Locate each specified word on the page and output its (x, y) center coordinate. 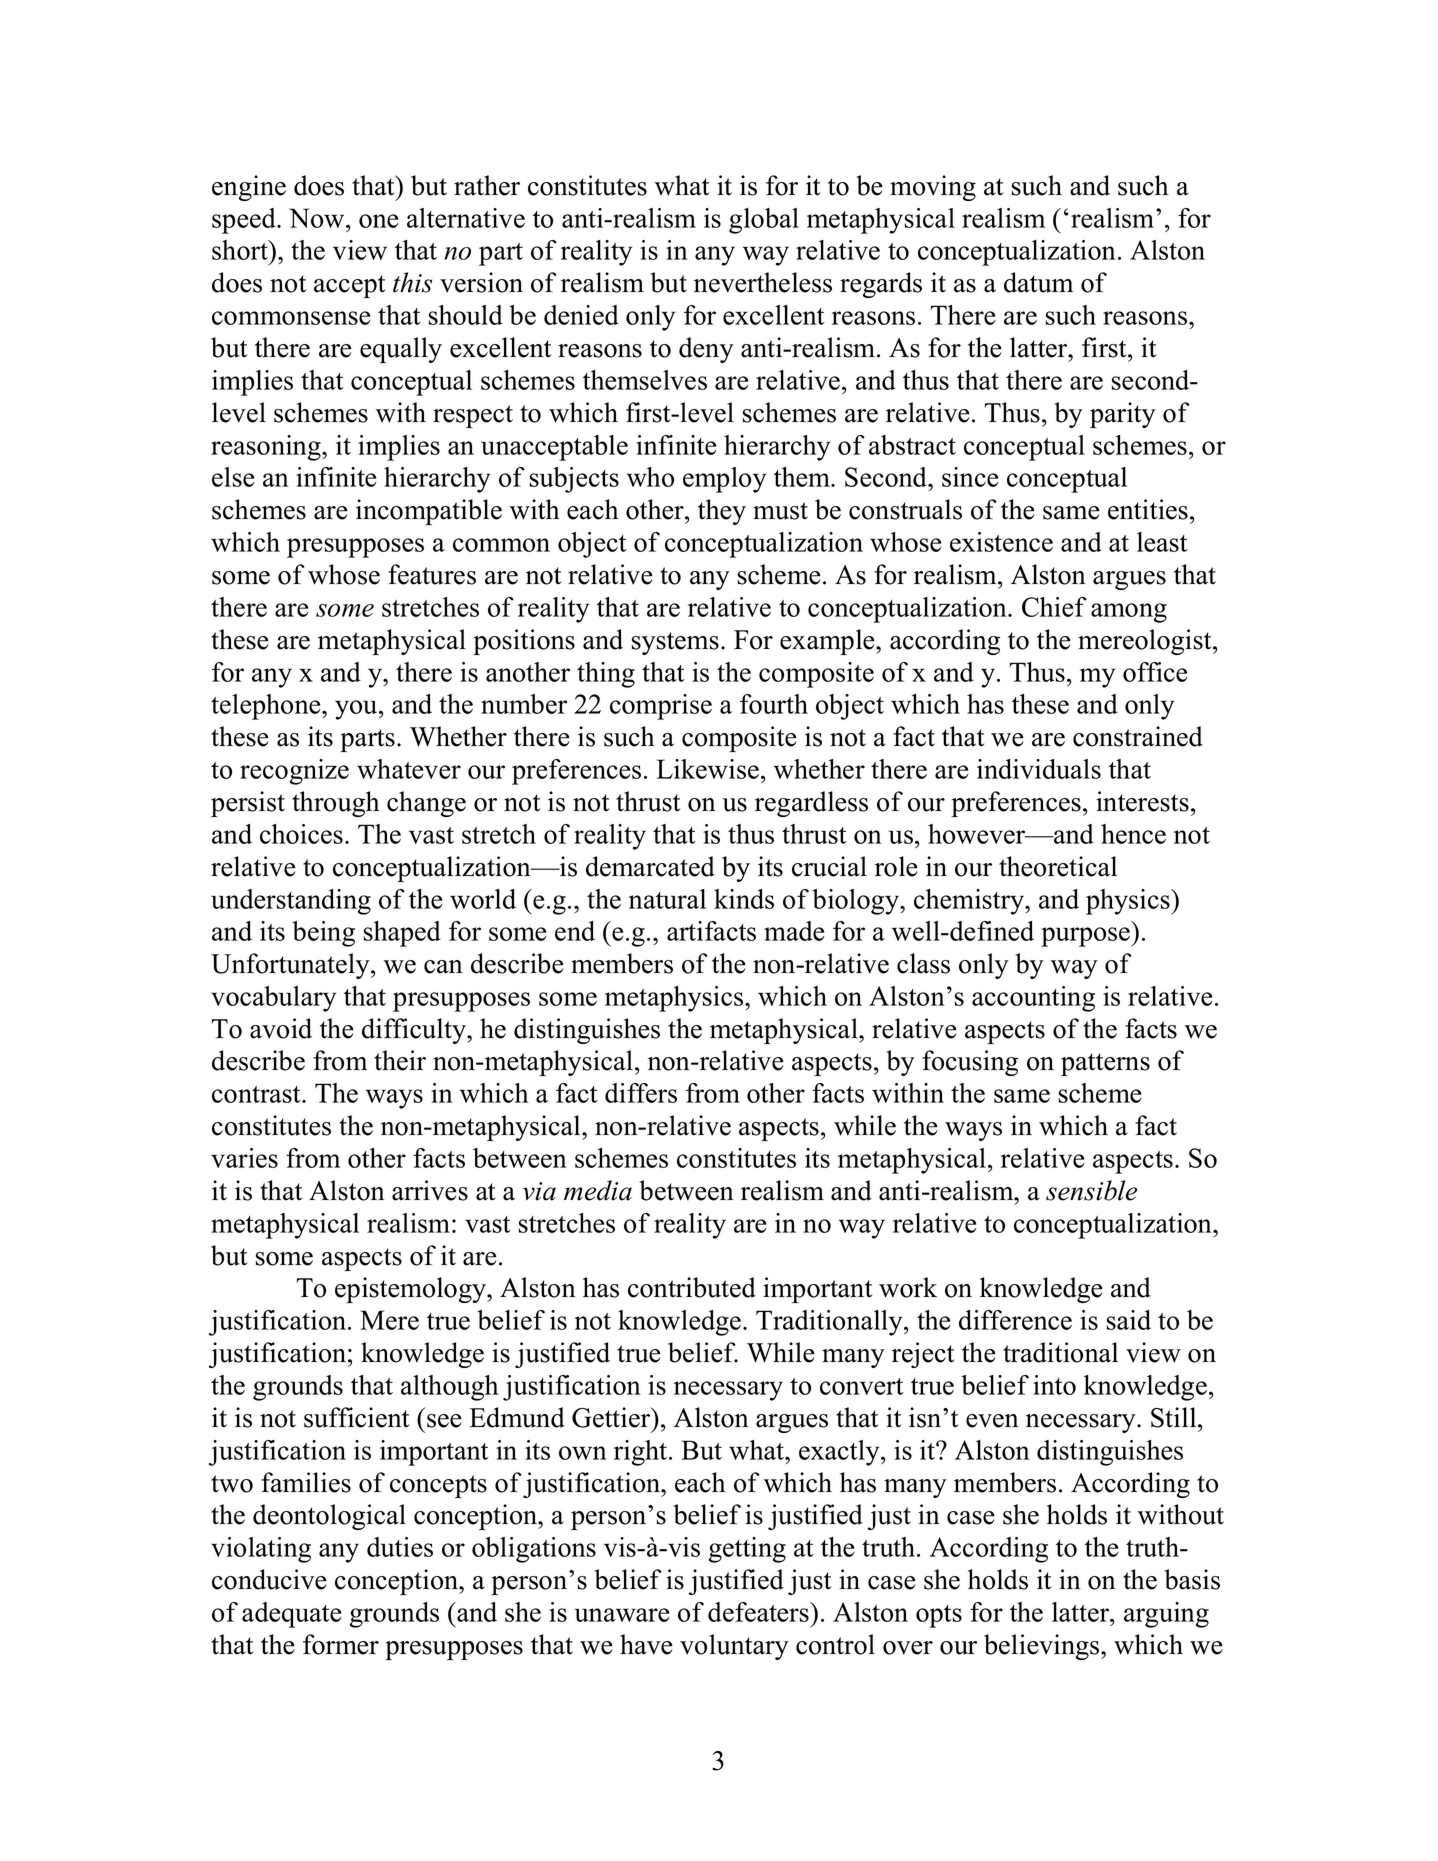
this (412, 282)
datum (1038, 282)
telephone (267, 707)
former (341, 1644)
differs (641, 1093)
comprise (661, 707)
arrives (430, 1190)
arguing (1166, 1615)
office (1155, 672)
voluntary (734, 1647)
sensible (1091, 1190)
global (764, 221)
